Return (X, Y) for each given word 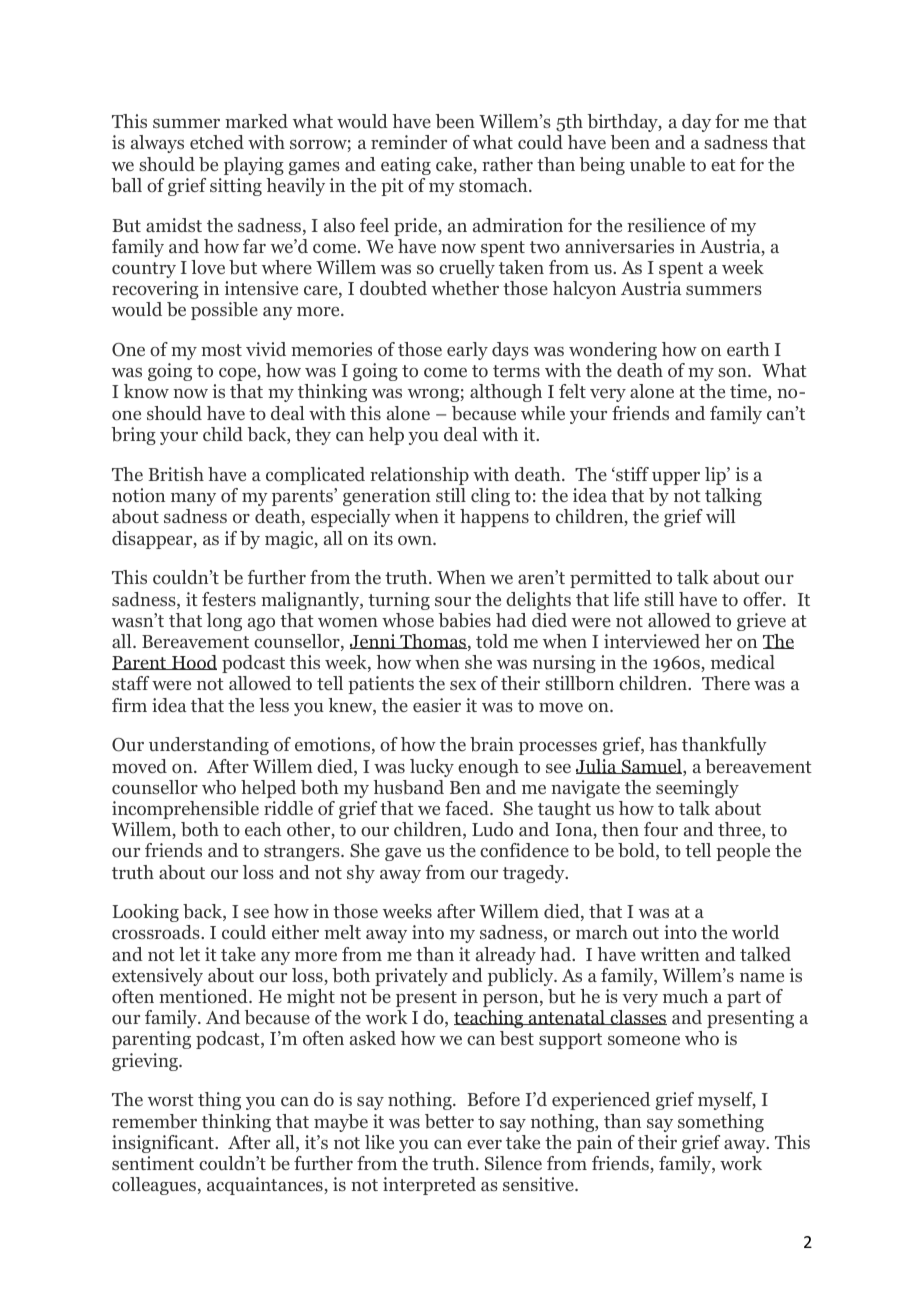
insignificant (164, 1144)
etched (217, 142)
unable (657, 164)
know (146, 391)
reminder (409, 142)
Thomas (432, 641)
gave (403, 854)
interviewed (652, 641)
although (506, 393)
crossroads (157, 932)
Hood (193, 662)
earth (748, 349)
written (670, 954)
